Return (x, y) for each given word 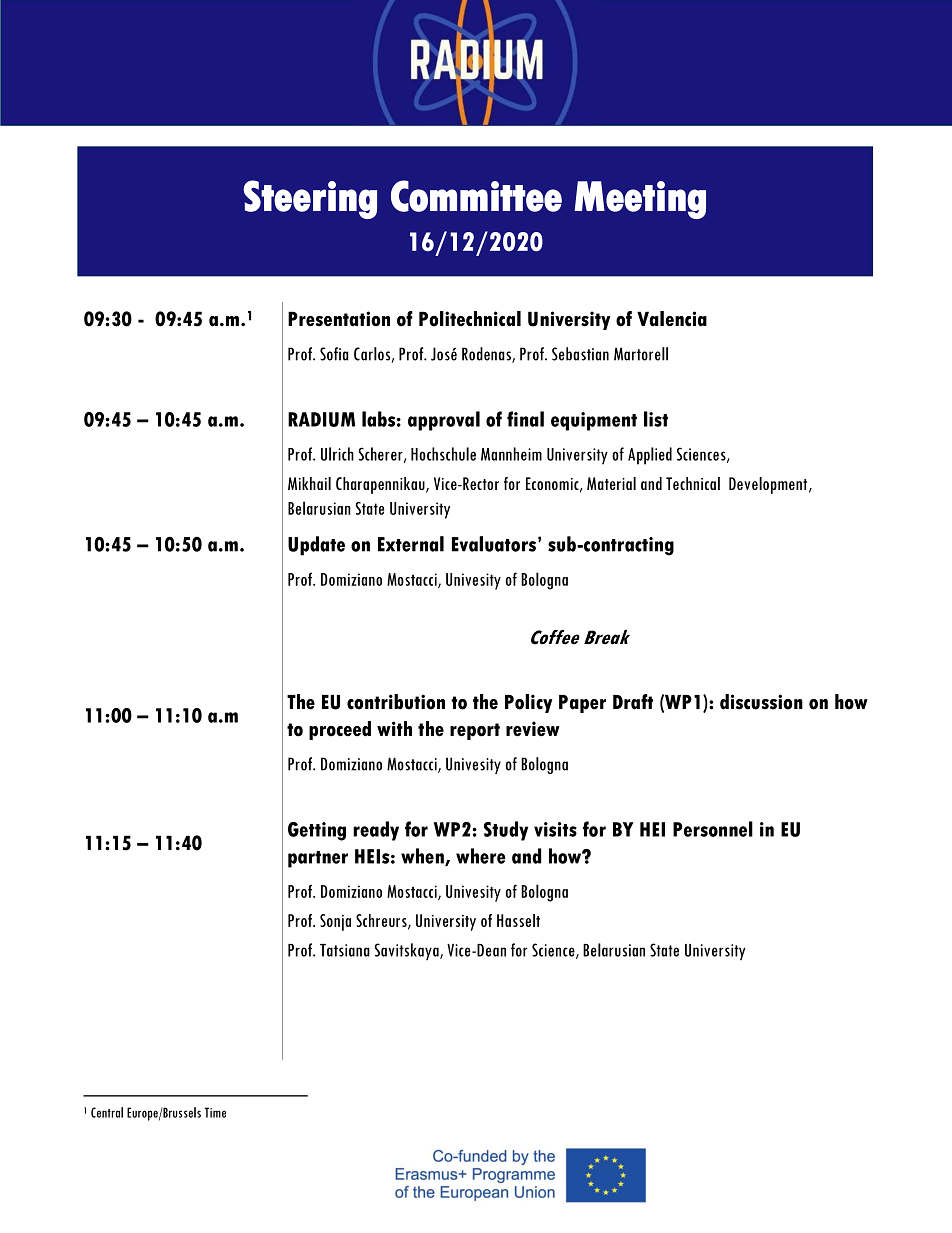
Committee (476, 196)
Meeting (640, 200)
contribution (396, 702)
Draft (633, 702)
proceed (340, 730)
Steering (310, 199)
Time (215, 1112)
